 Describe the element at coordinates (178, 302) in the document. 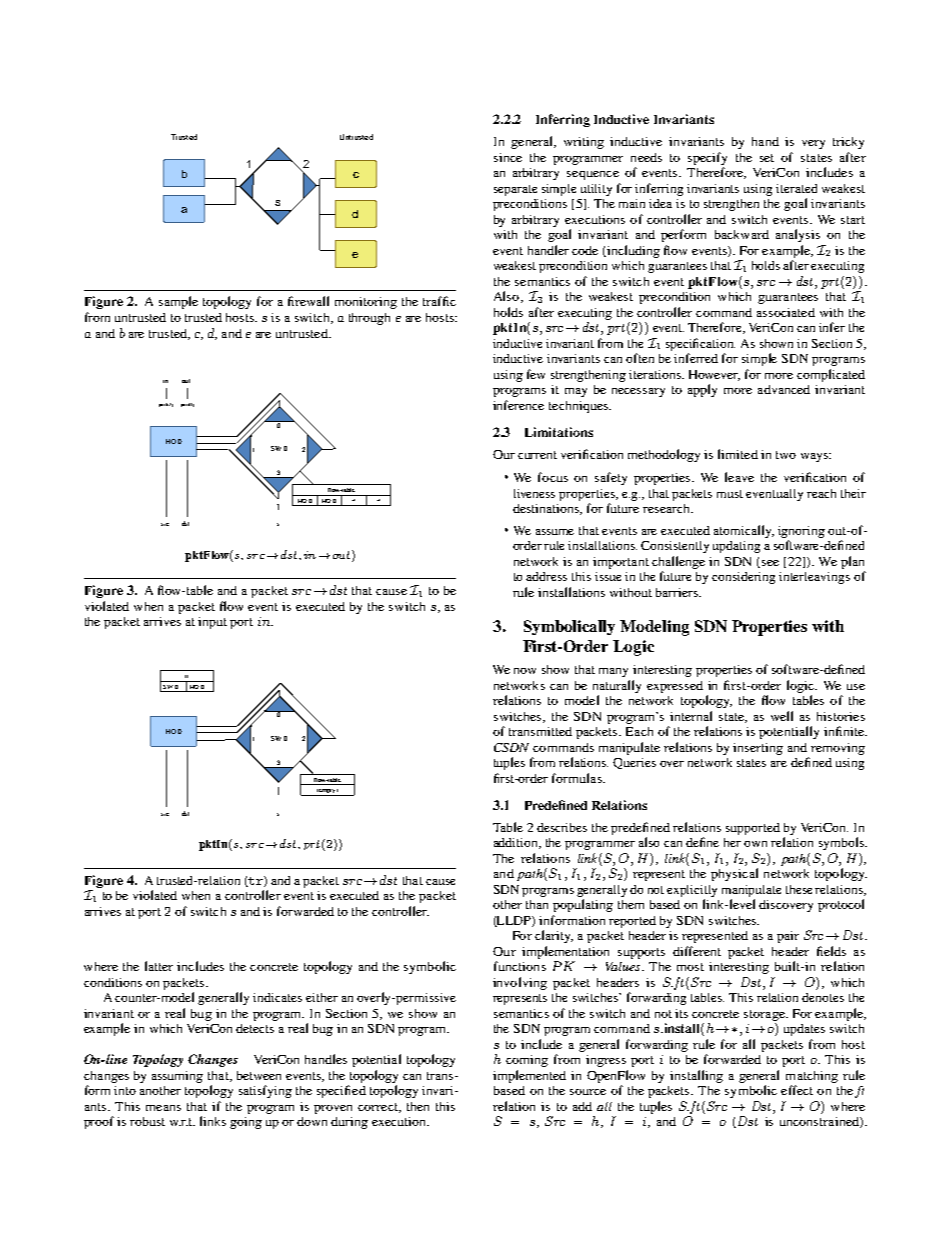

I see `sample` at that location.
